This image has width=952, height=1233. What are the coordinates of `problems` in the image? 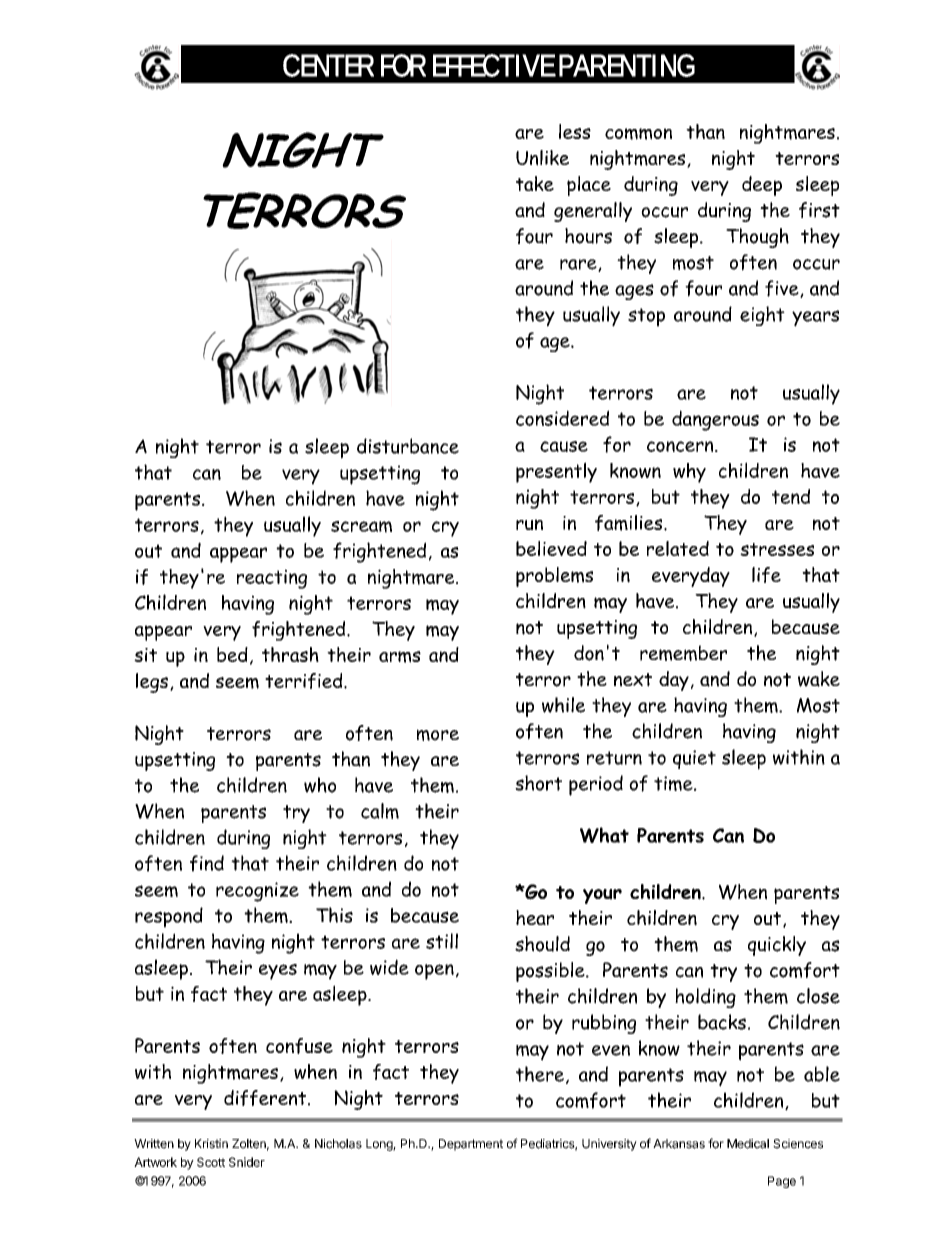 It's located at (554, 577).
